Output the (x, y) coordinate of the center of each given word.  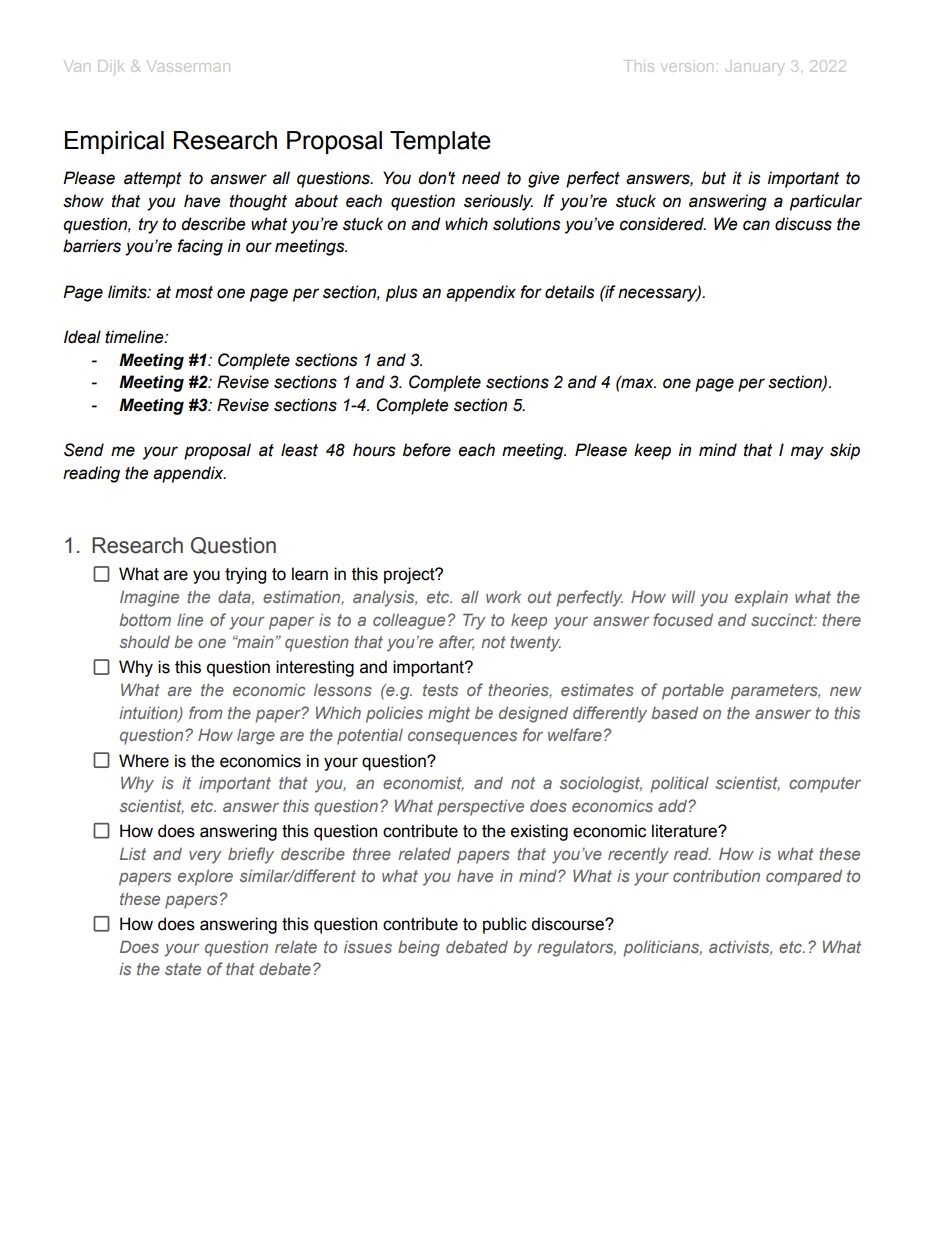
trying (245, 575)
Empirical (114, 142)
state (183, 969)
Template (440, 142)
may (807, 453)
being (419, 948)
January (754, 67)
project (410, 575)
